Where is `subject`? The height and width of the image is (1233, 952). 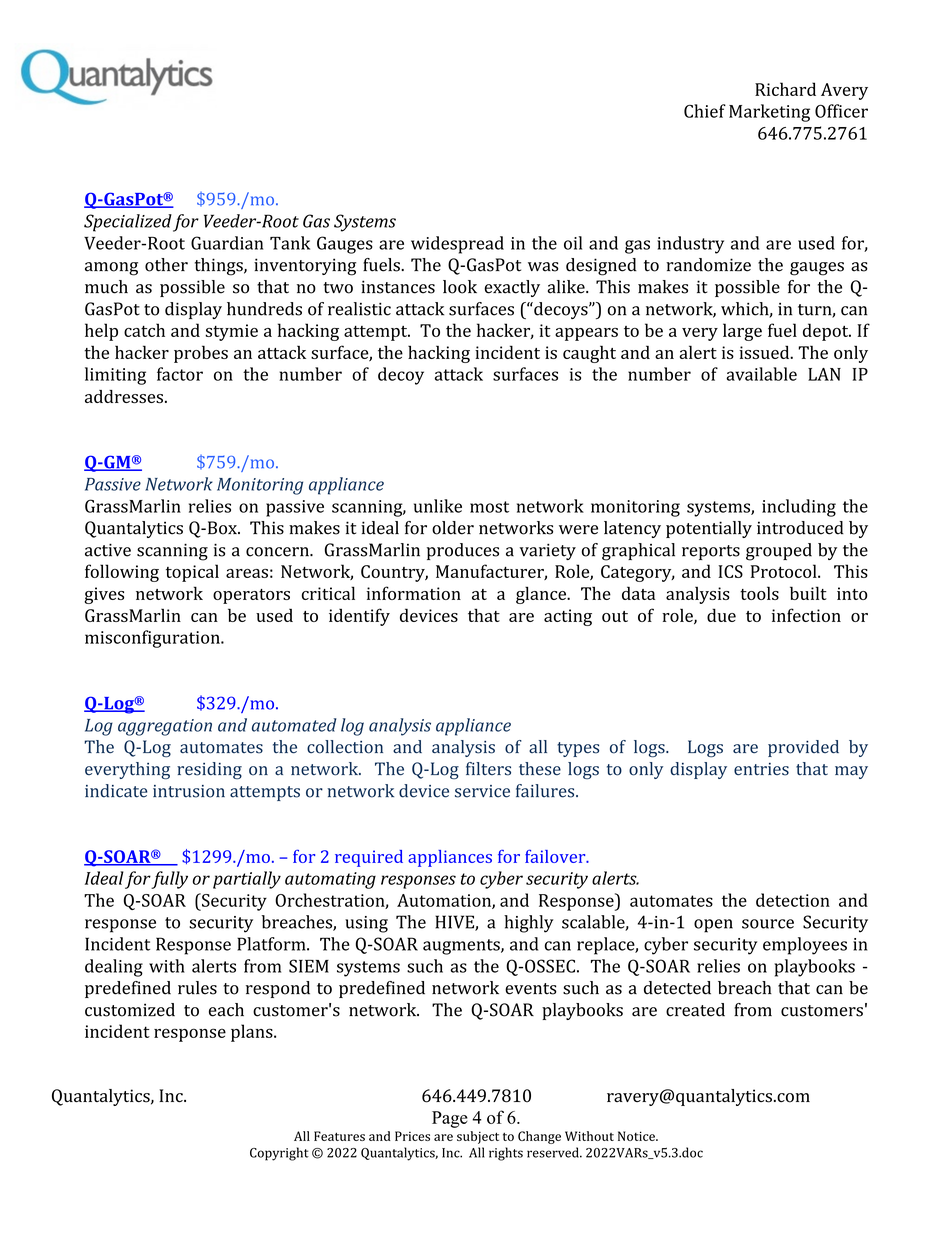
subject is located at coordinates (478, 1137).
